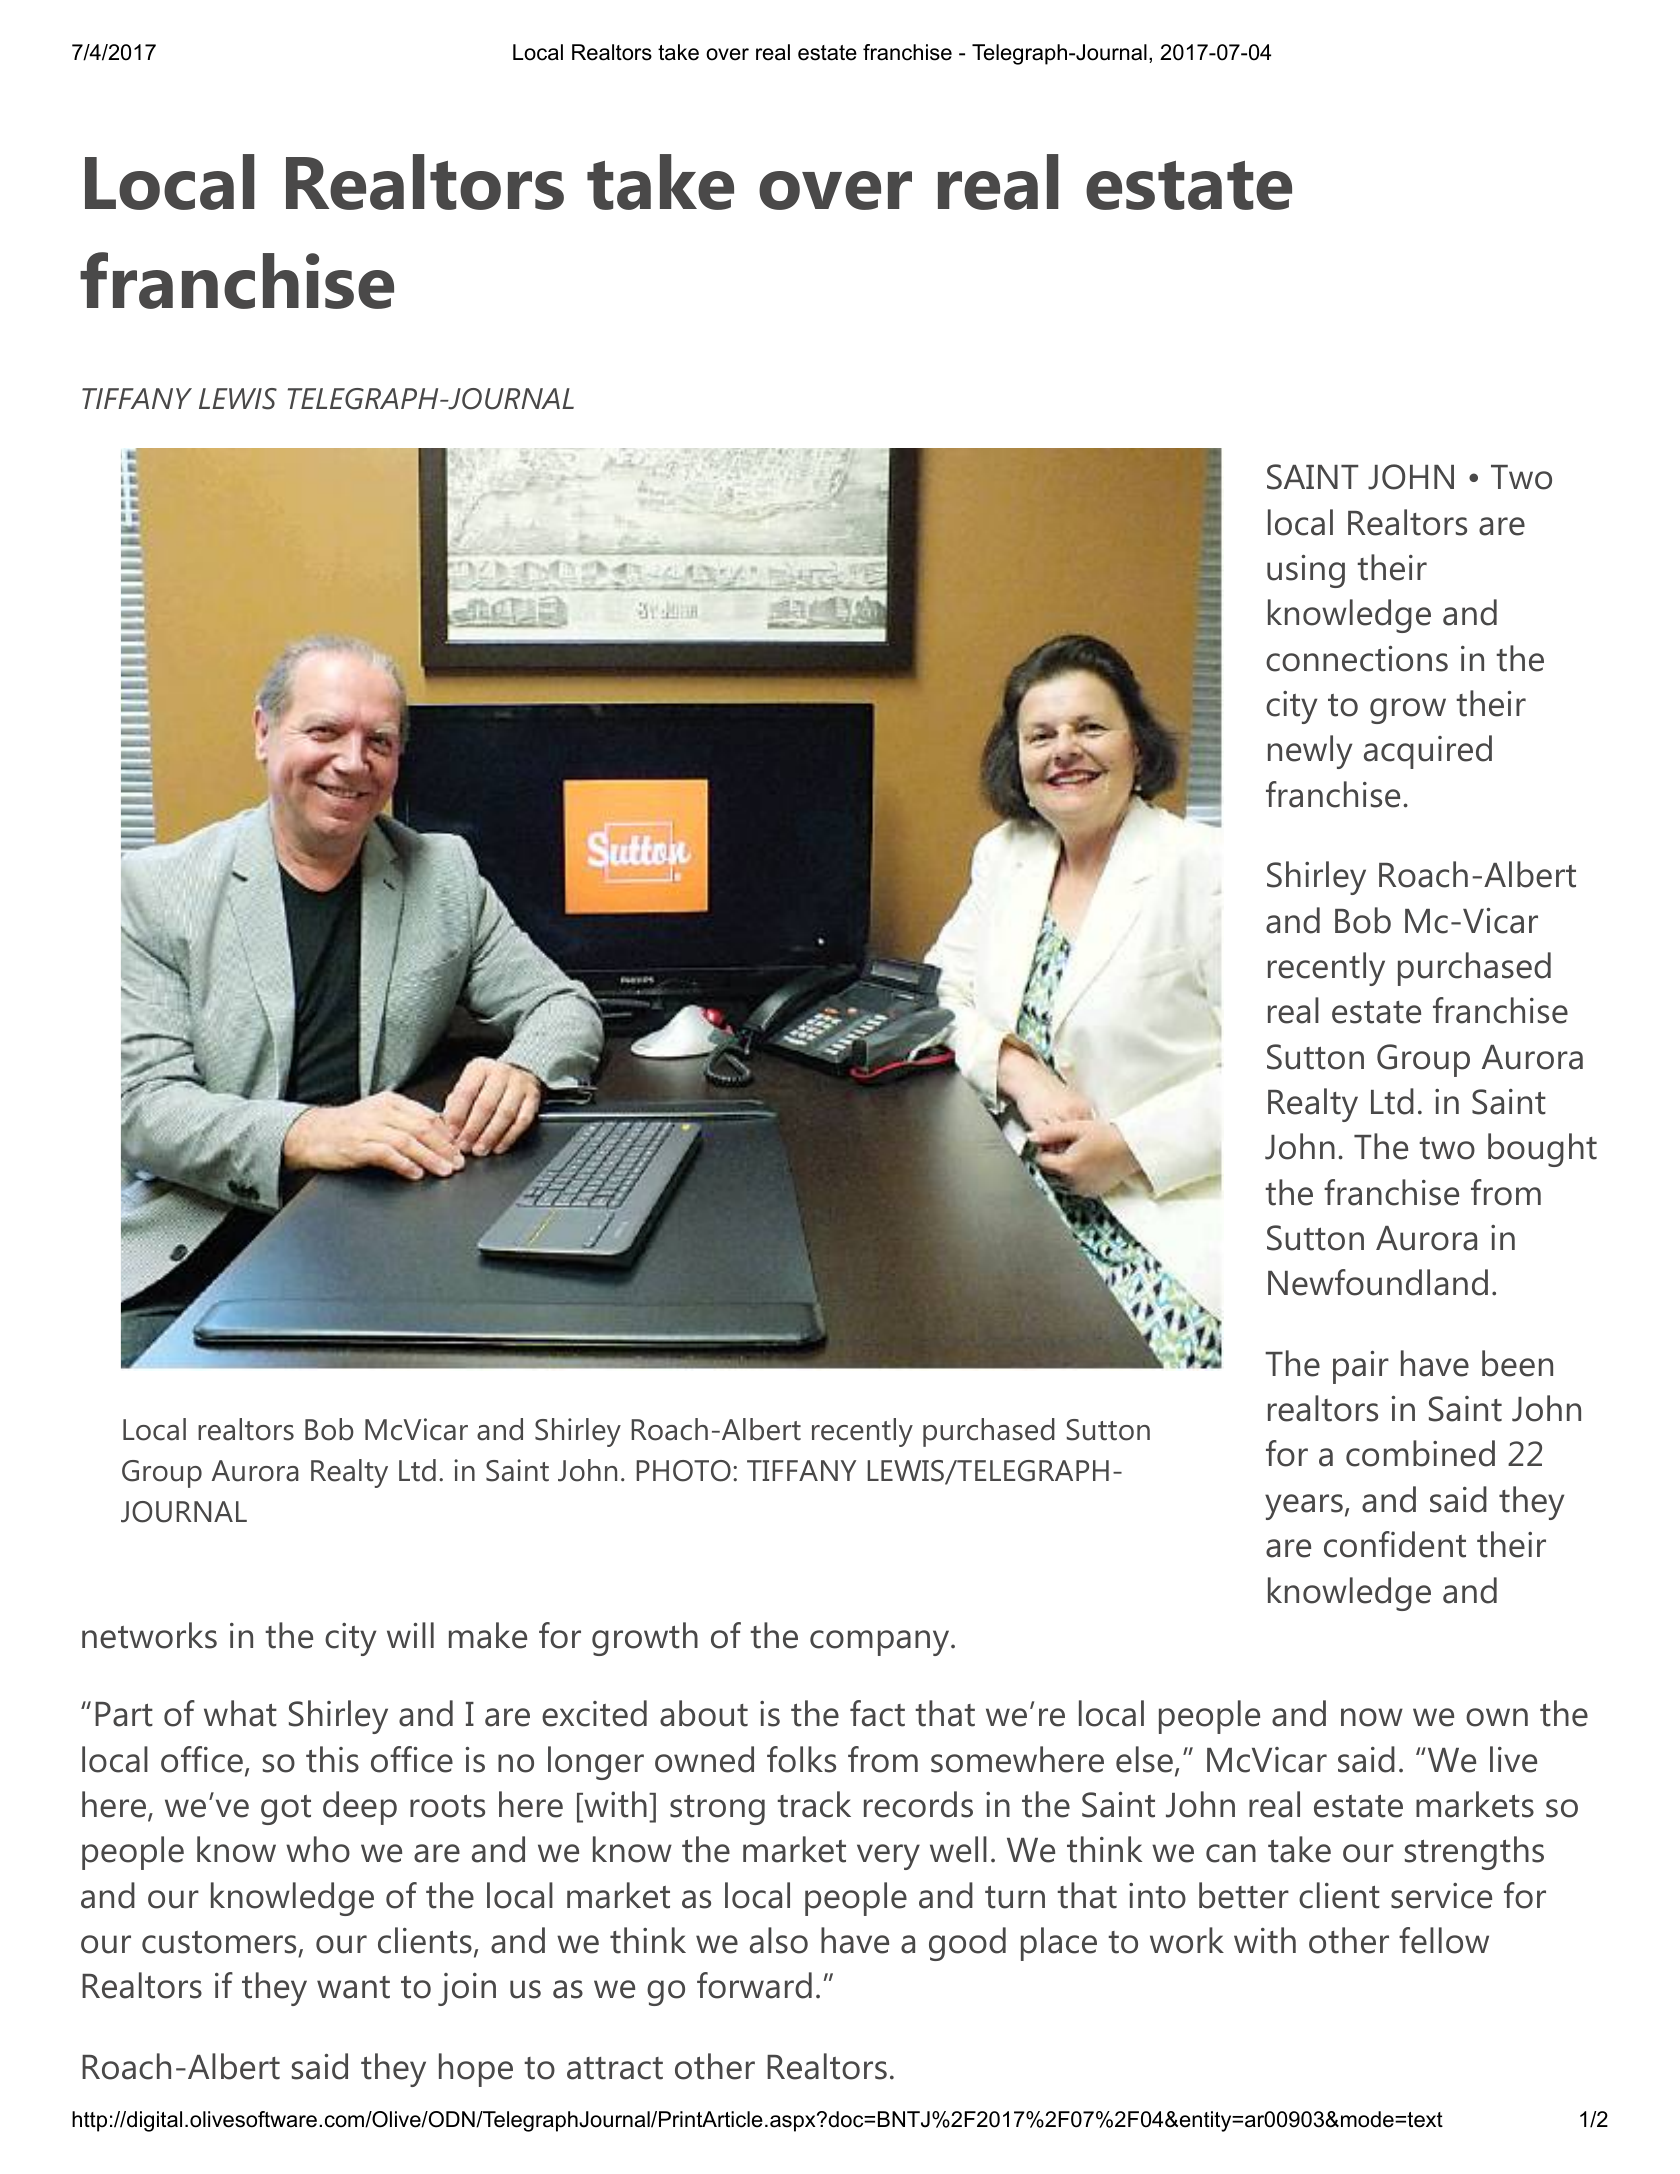 This document has width=1680, height=2174. What do you see at coordinates (1306, 571) in the document?
I see `using` at bounding box center [1306, 571].
